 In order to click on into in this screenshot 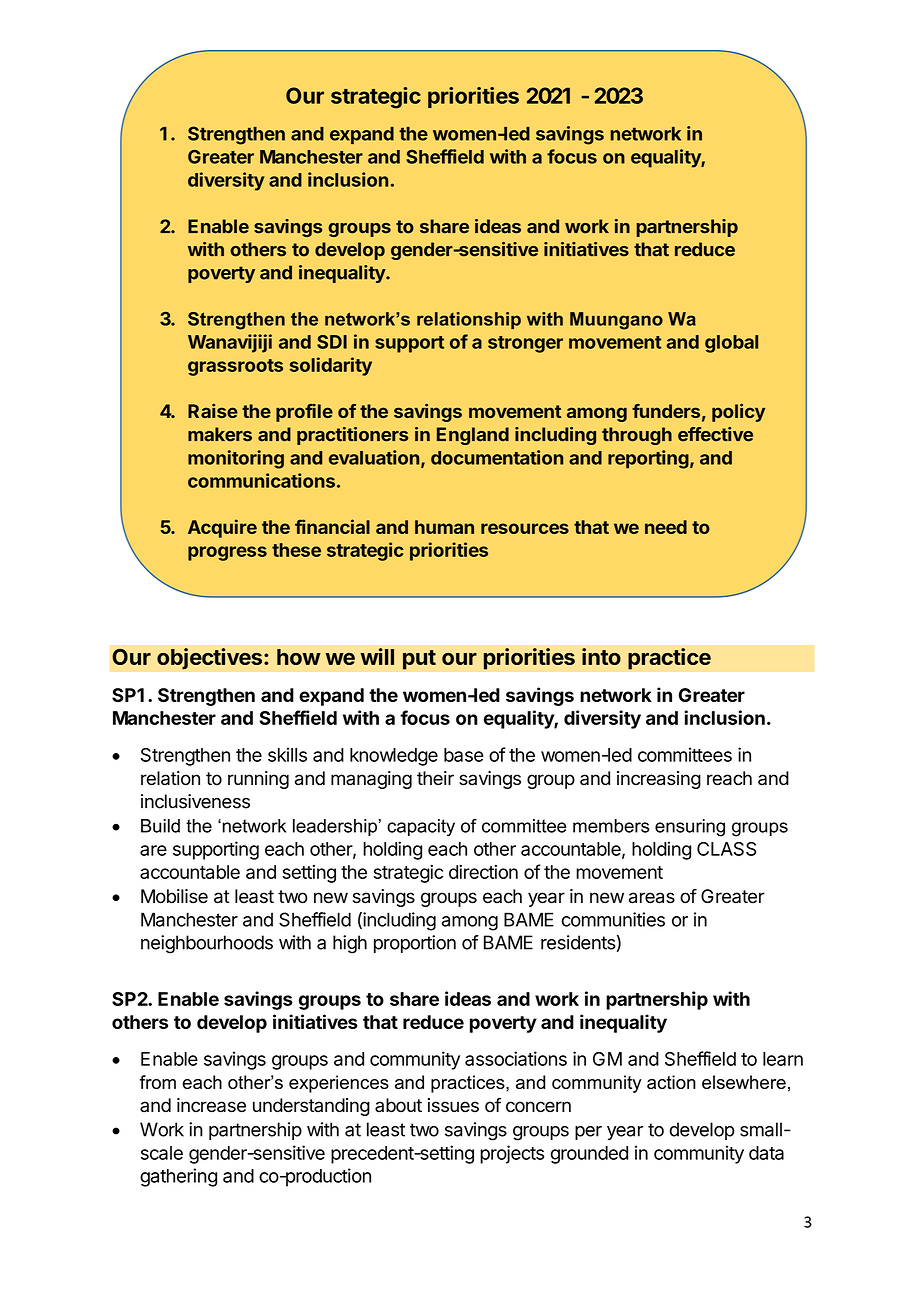, I will do `click(601, 656)`.
